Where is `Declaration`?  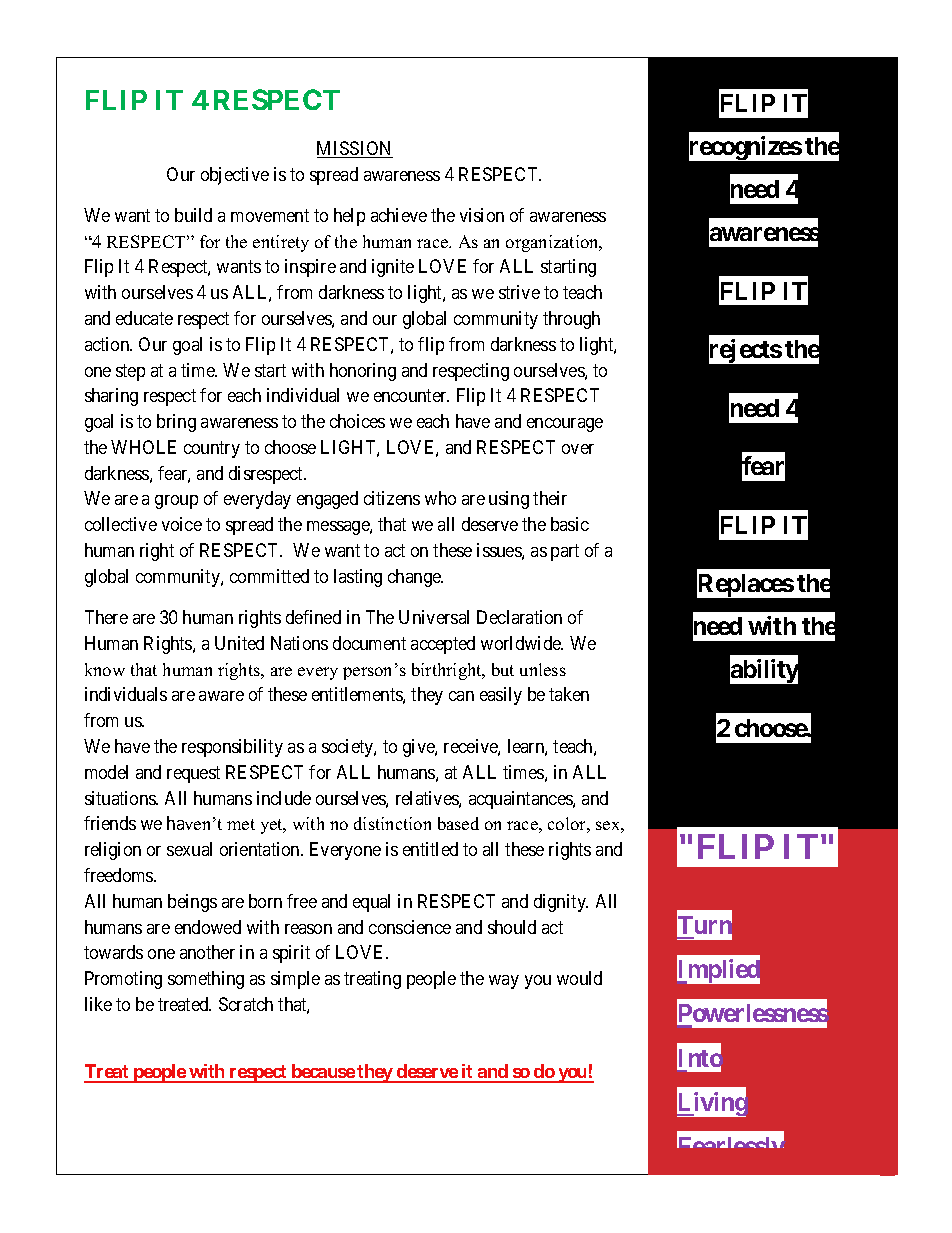
Declaration is located at coordinates (519, 617).
